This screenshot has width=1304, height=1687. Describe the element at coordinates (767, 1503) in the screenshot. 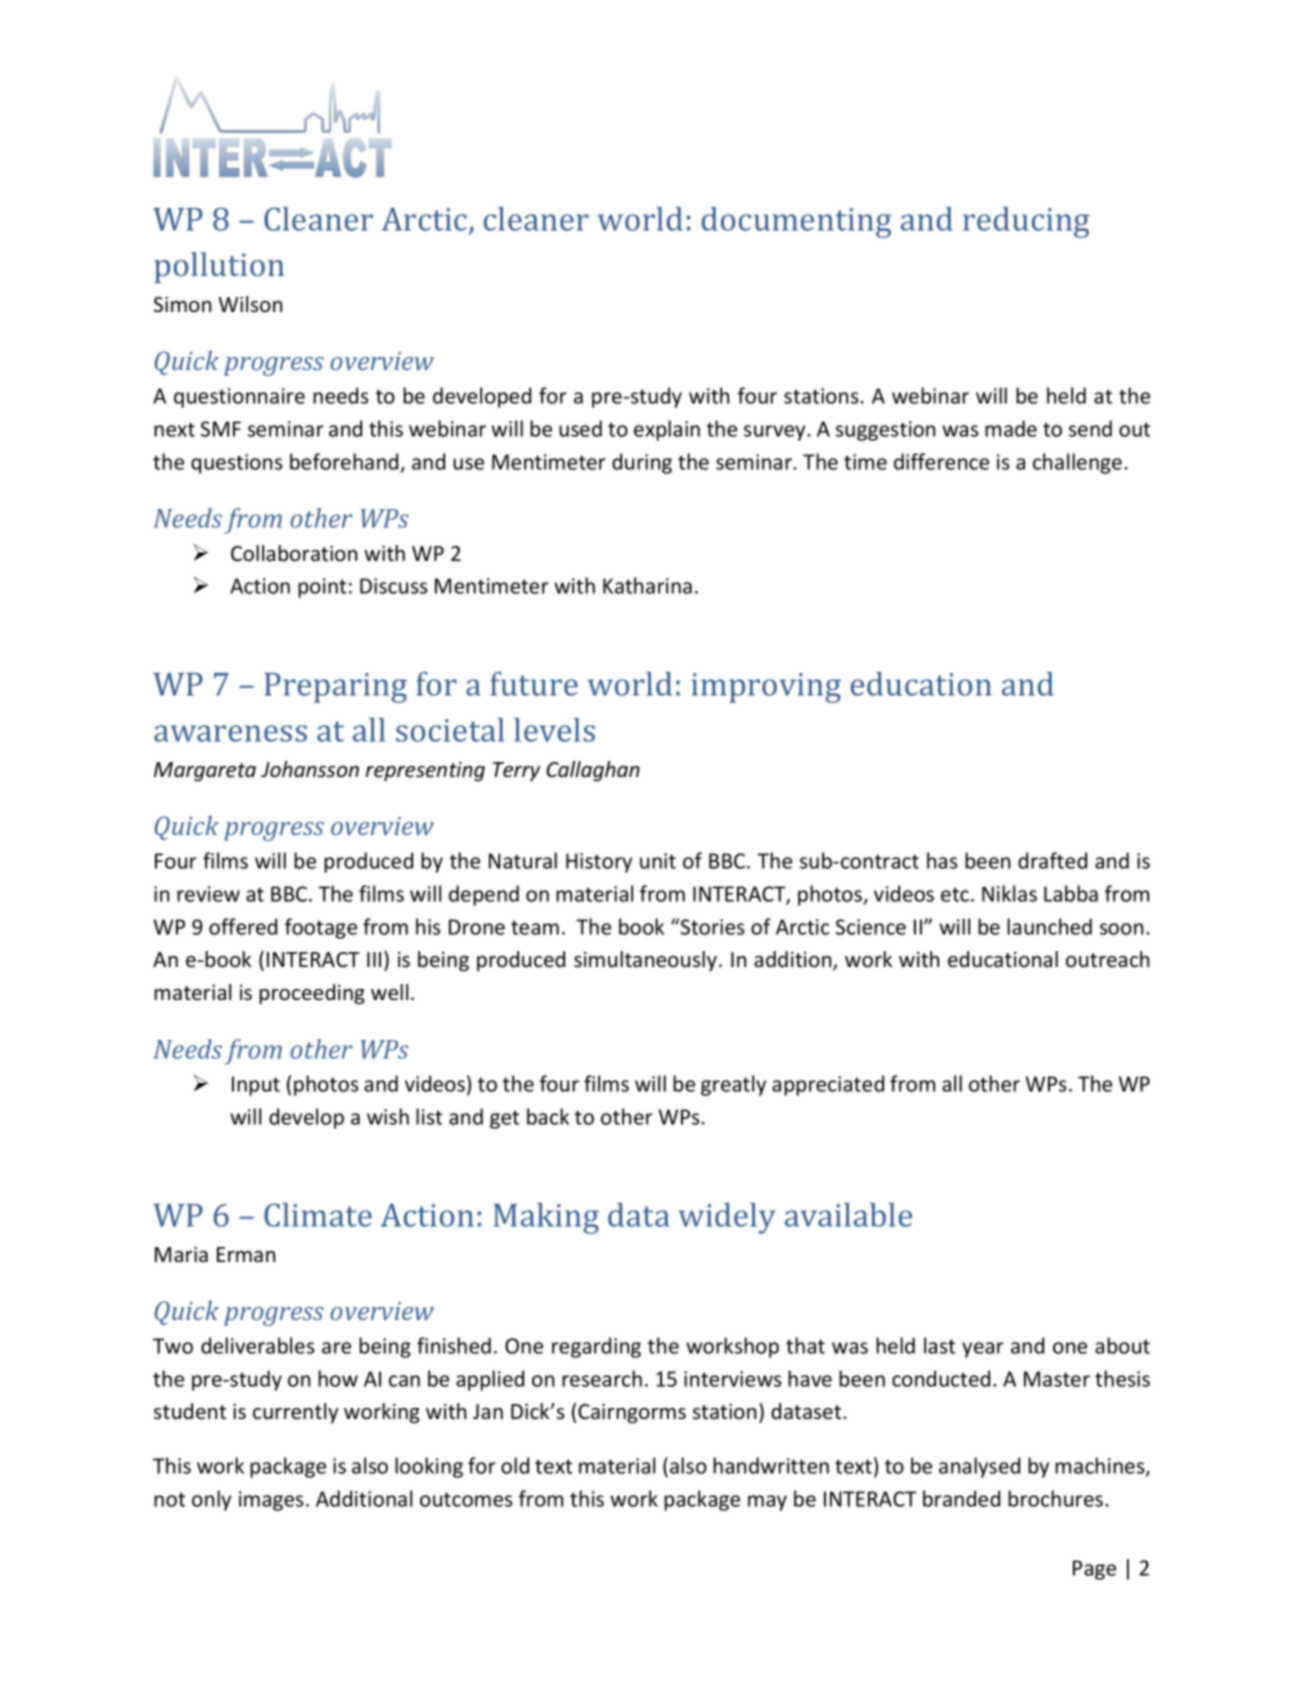

I see `may` at that location.
